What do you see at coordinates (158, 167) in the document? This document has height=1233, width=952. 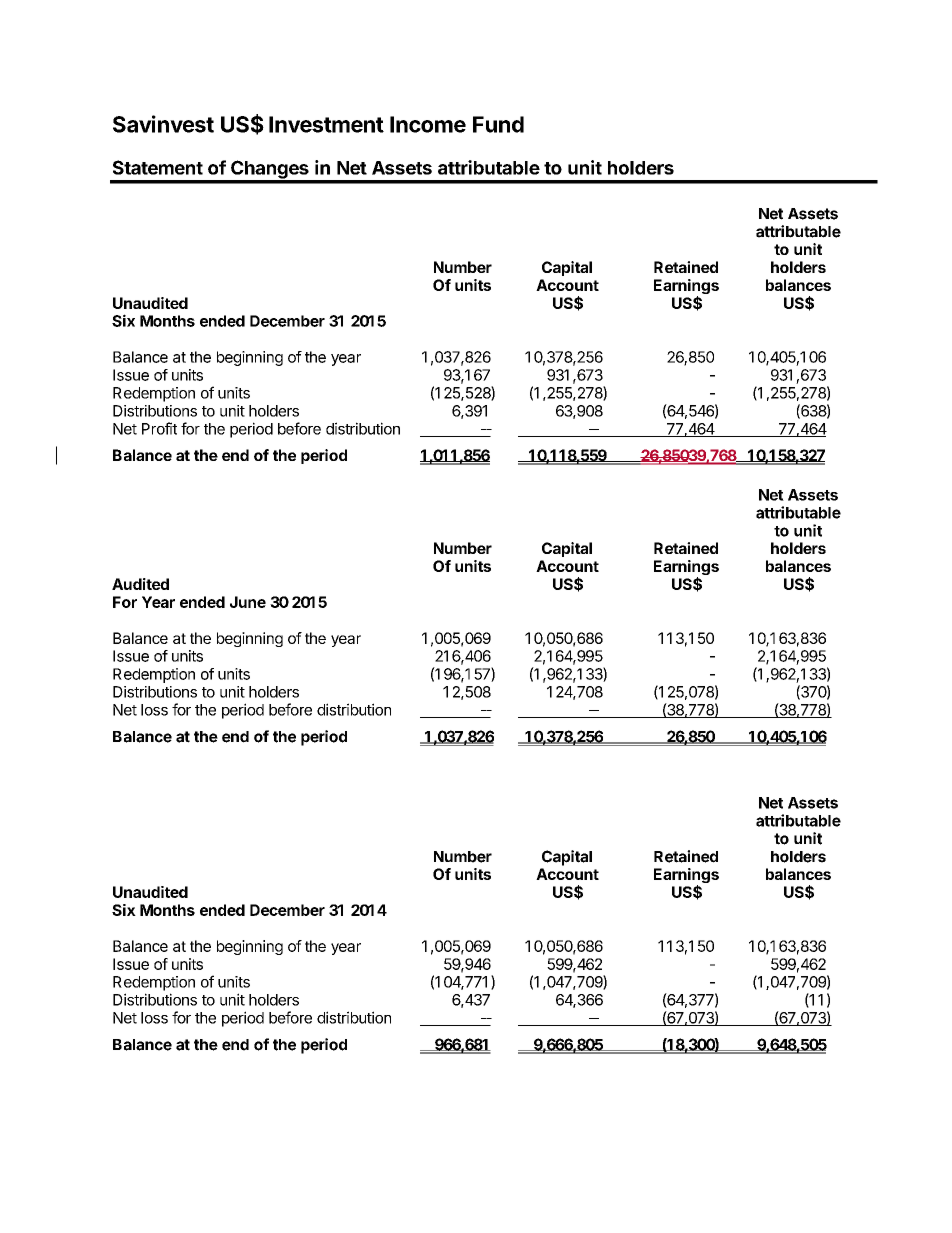 I see `Statement` at bounding box center [158, 167].
